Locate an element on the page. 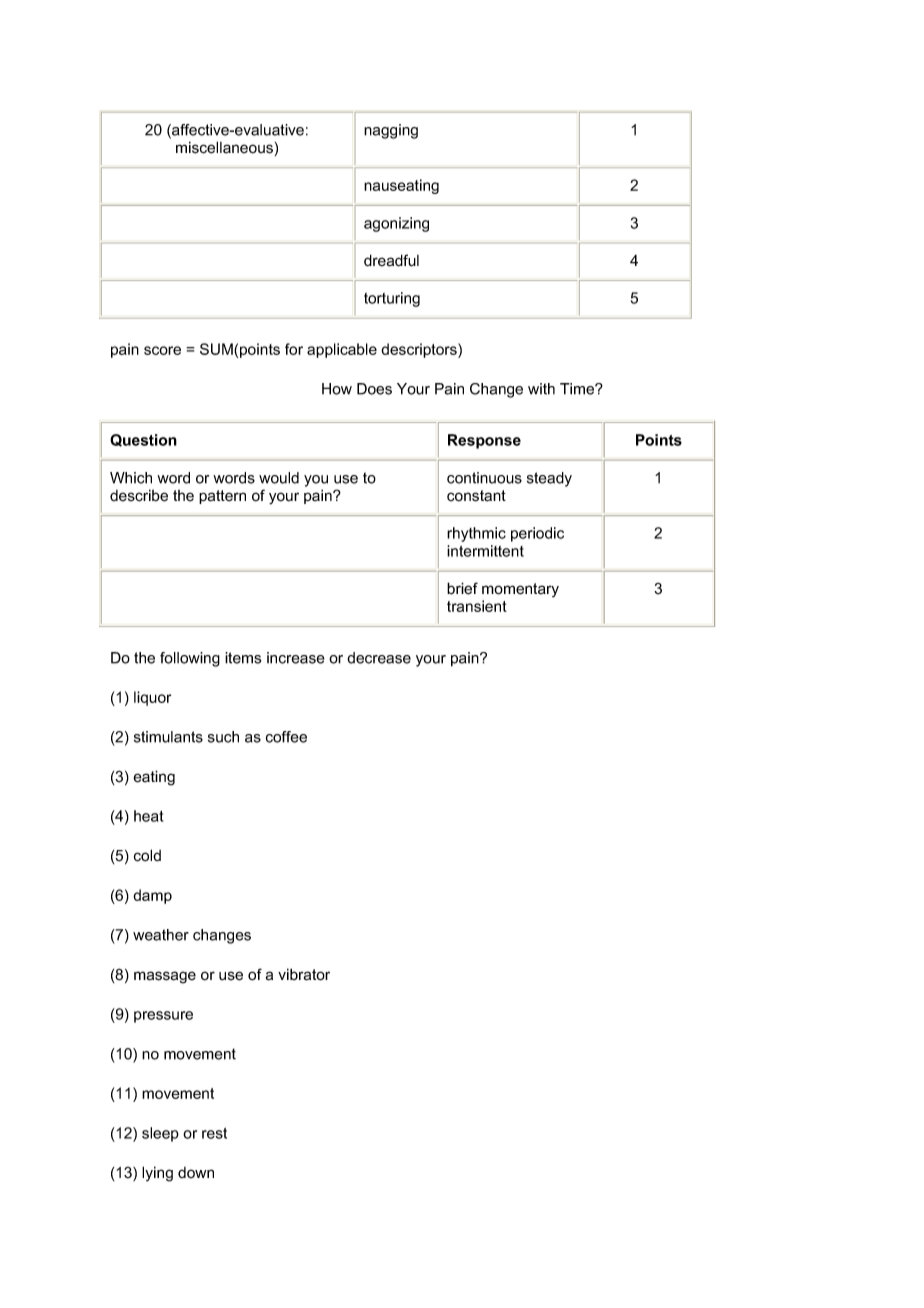 The height and width of the document is (1308, 924). sleep is located at coordinates (160, 1134).
